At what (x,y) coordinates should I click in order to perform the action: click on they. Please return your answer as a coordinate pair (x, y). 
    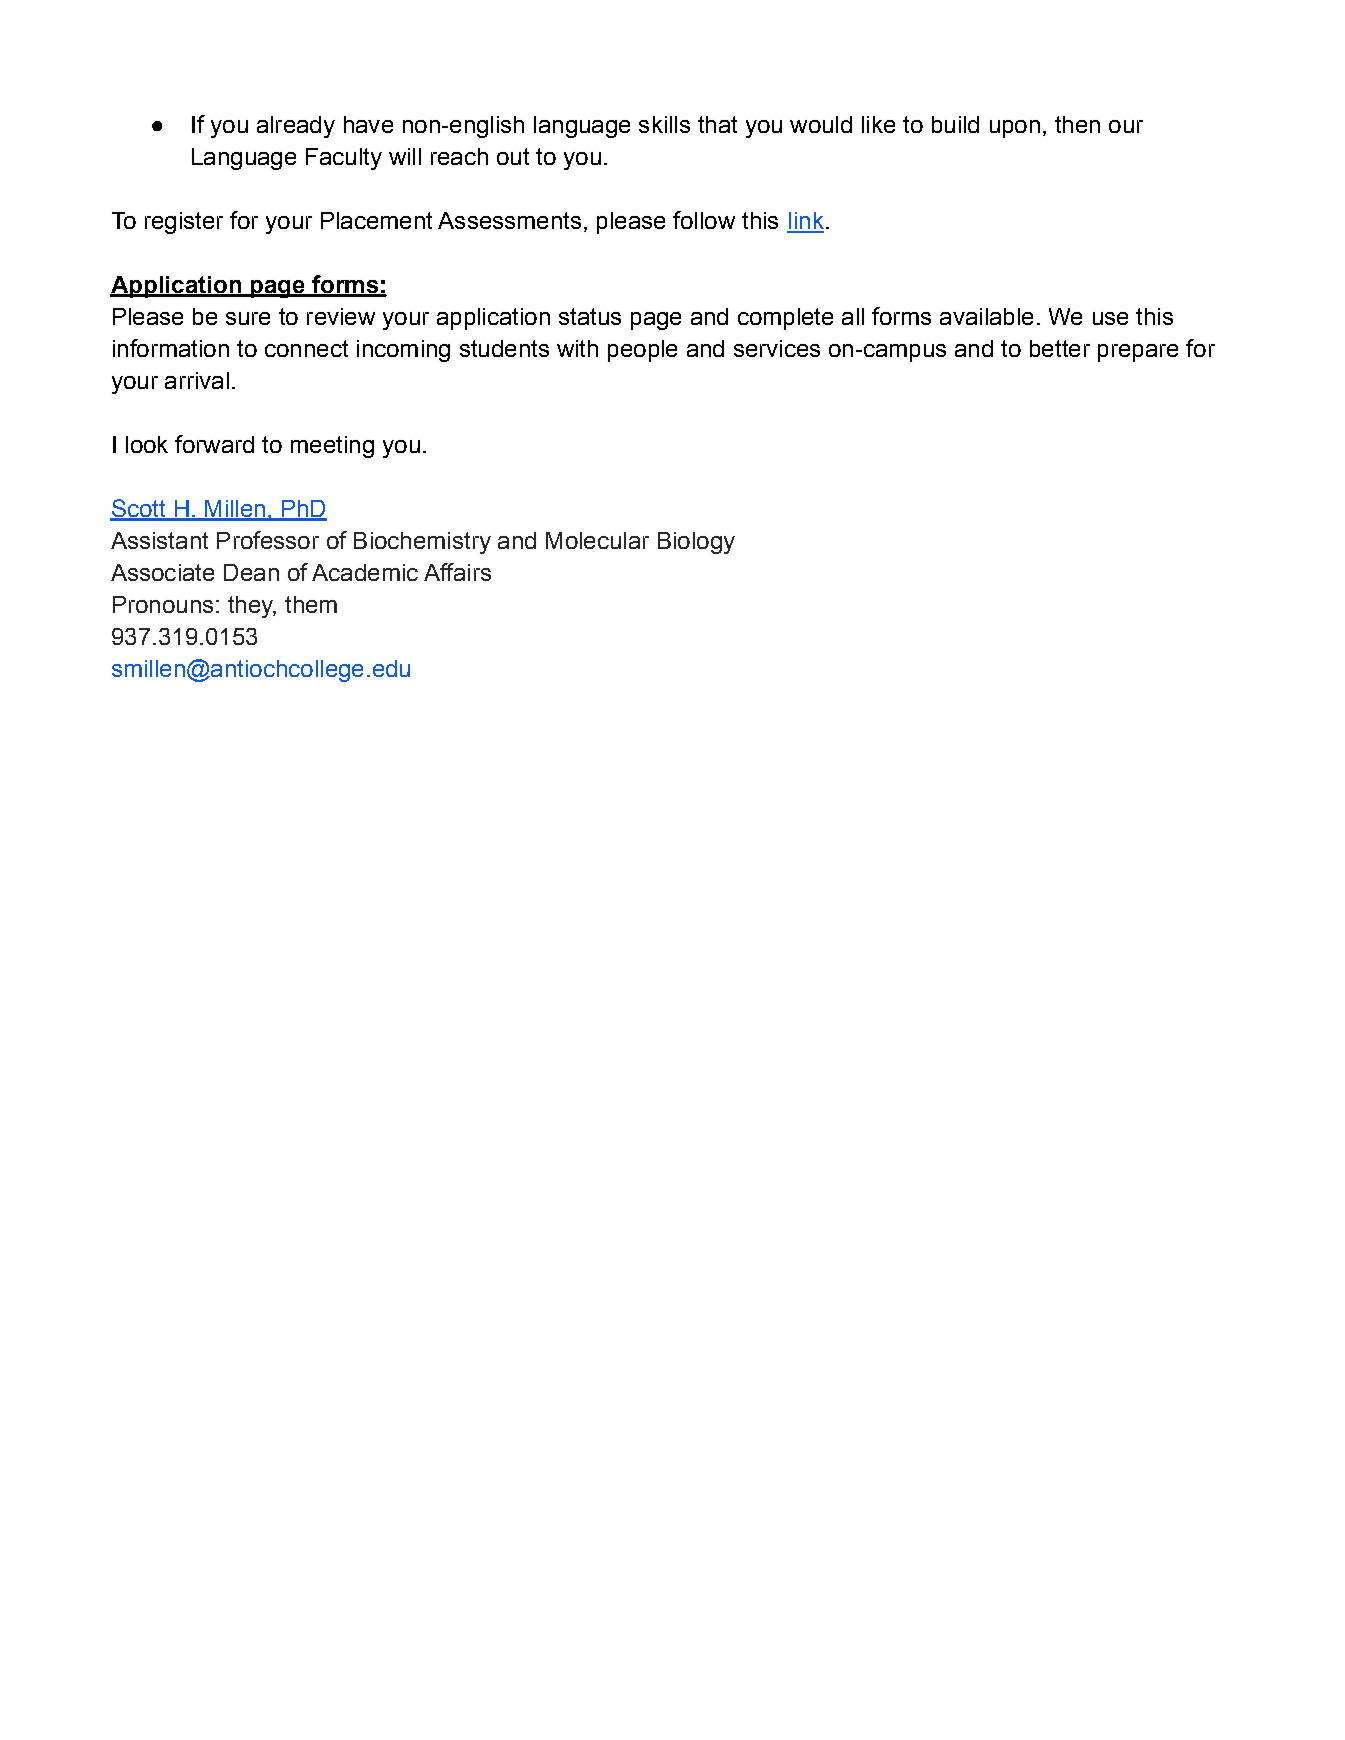
    Looking at the image, I should click on (252, 607).
